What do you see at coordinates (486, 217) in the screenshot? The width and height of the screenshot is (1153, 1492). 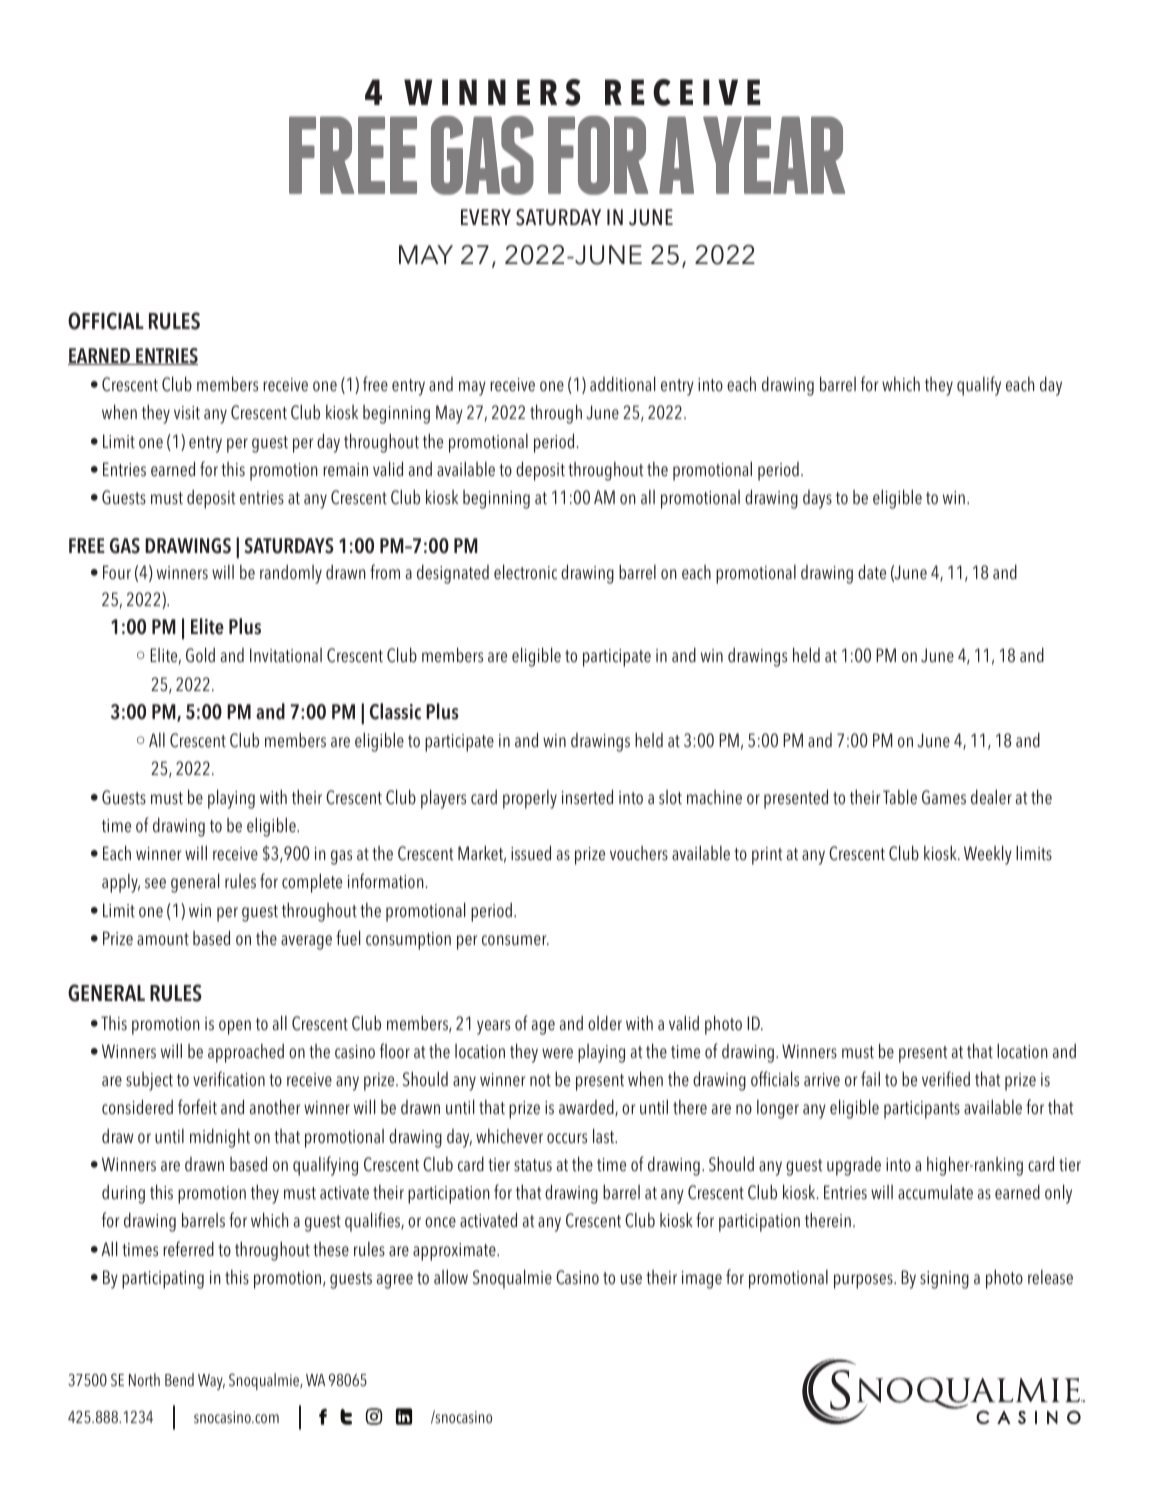 I see `EVERY` at bounding box center [486, 217].
